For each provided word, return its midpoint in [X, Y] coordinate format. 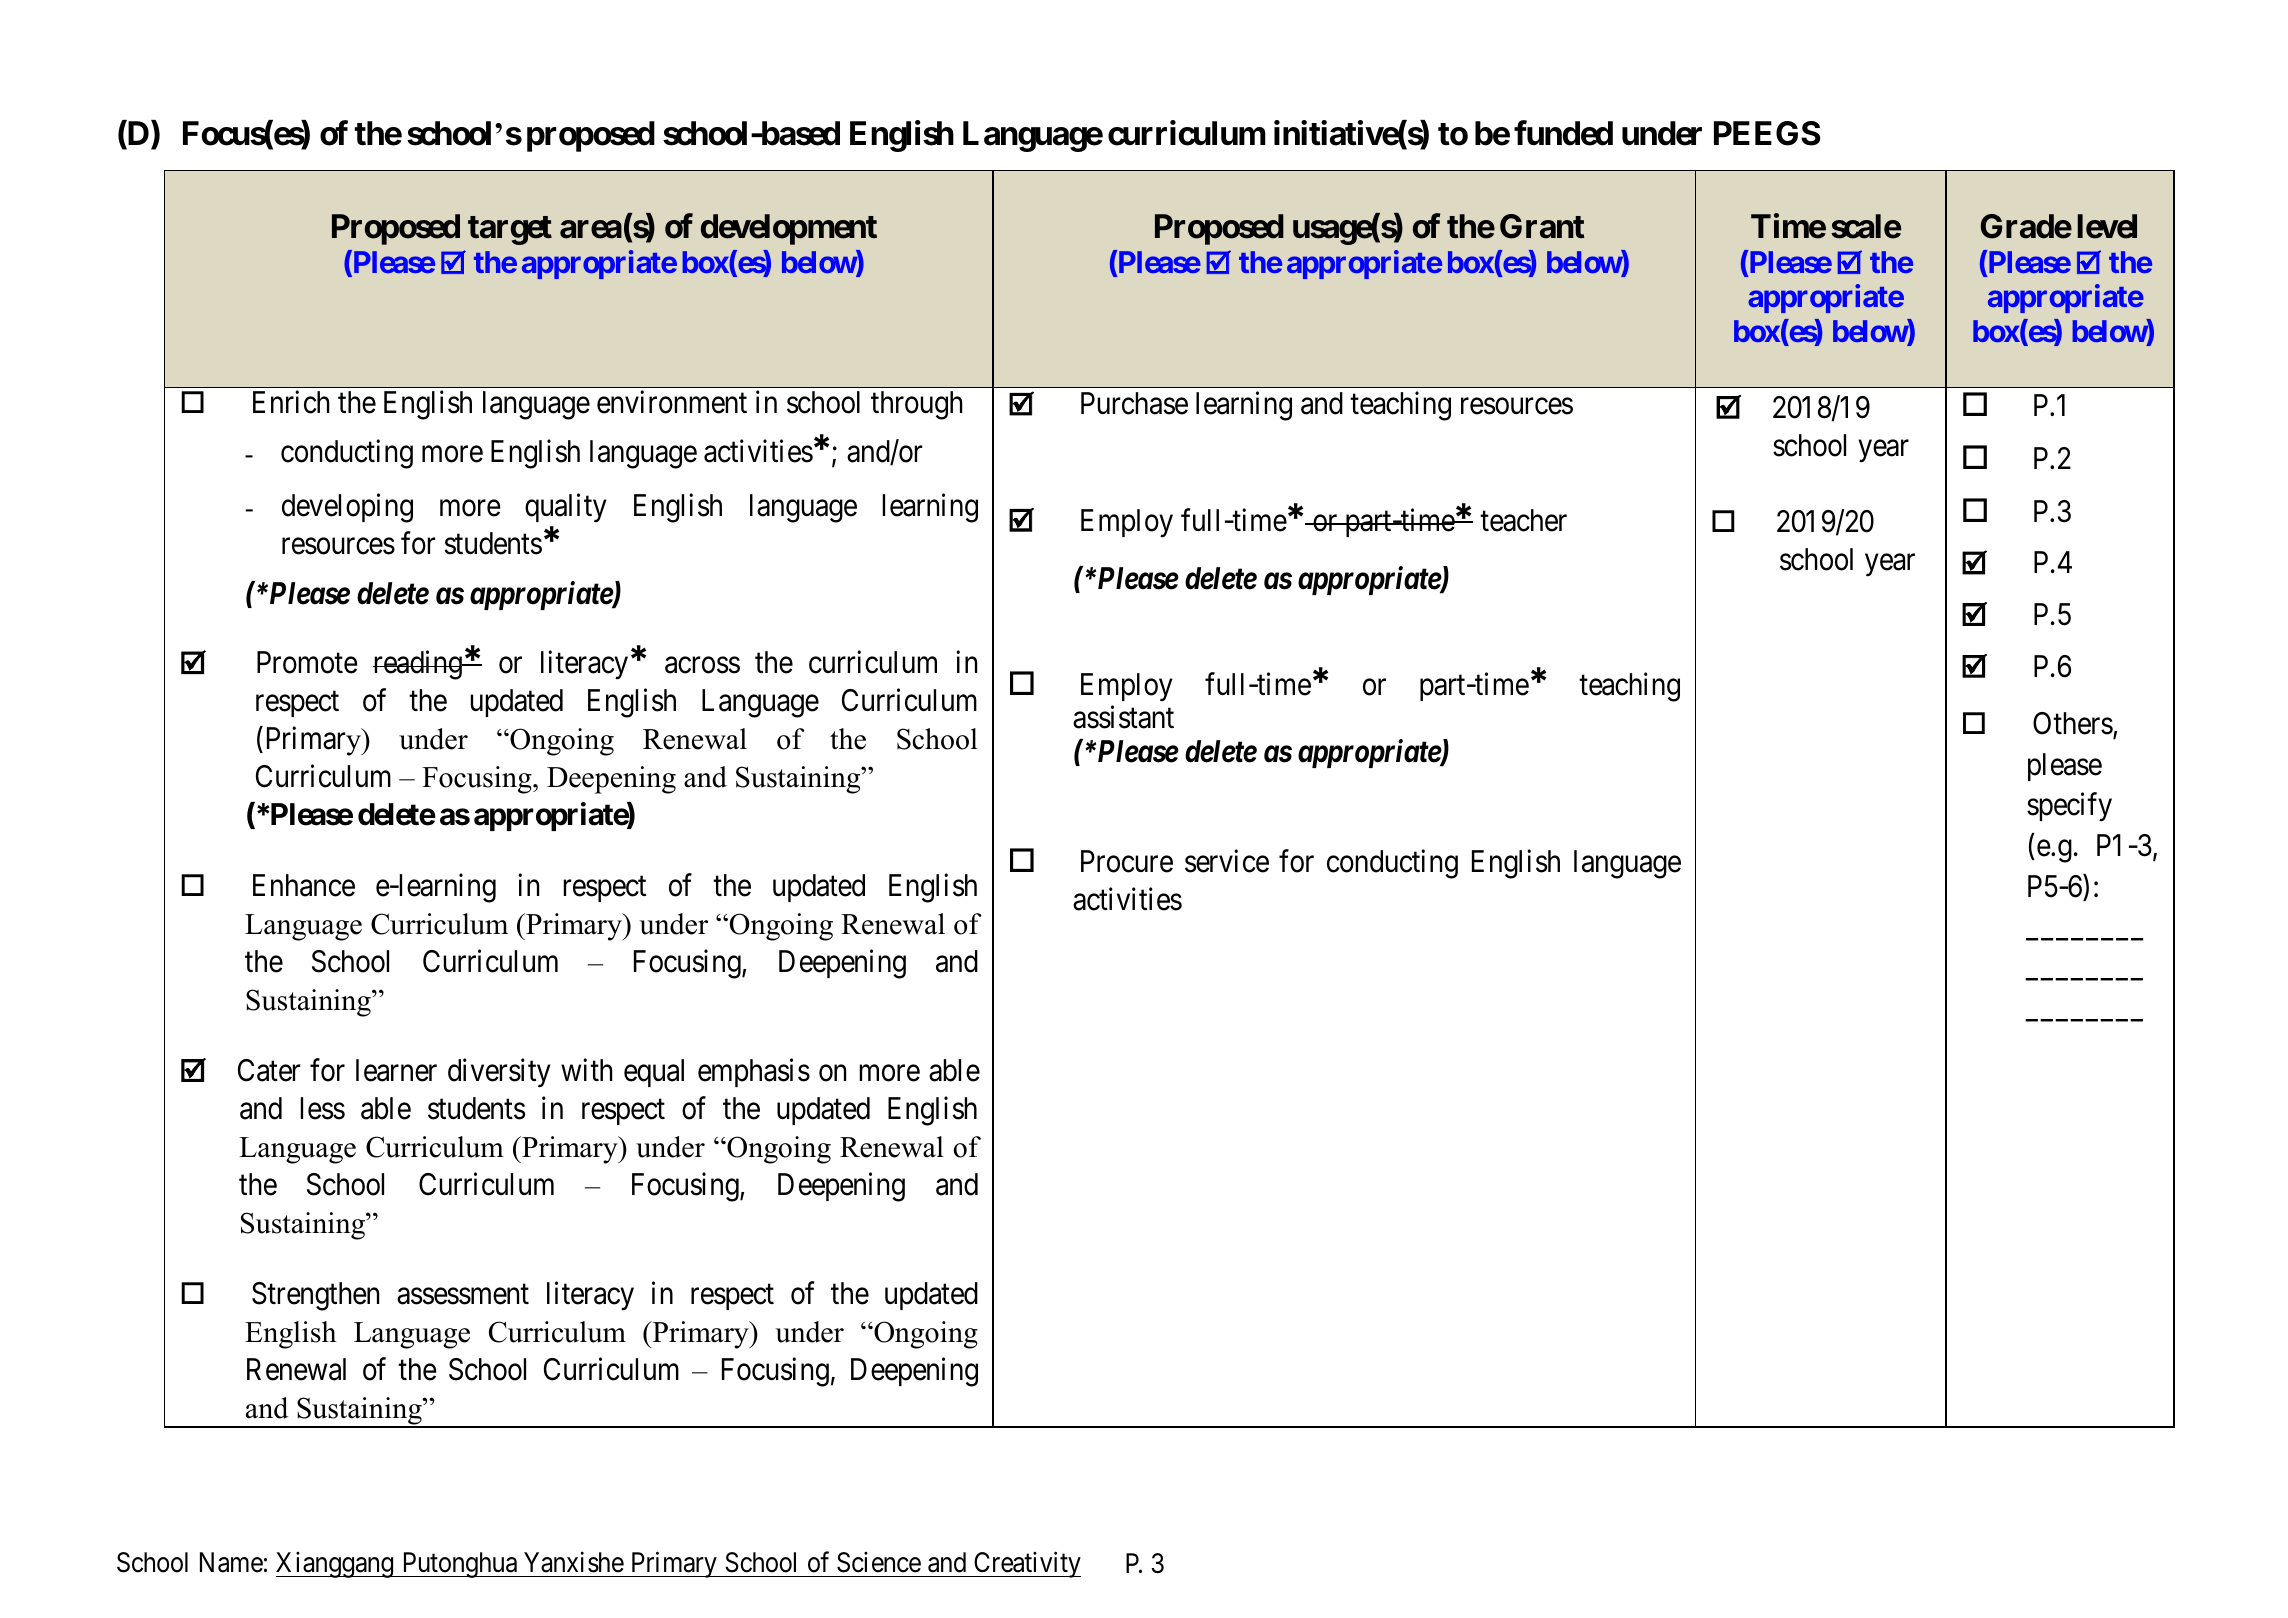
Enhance [304, 885]
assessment [463, 1295]
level [2107, 226]
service [1227, 861]
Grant [1542, 226]
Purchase [1134, 403]
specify [2069, 807]
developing [347, 508]
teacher [1523, 520]
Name [231, 1563]
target [510, 230]
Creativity [1026, 1565]
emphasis [754, 1072]
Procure [1127, 861]
